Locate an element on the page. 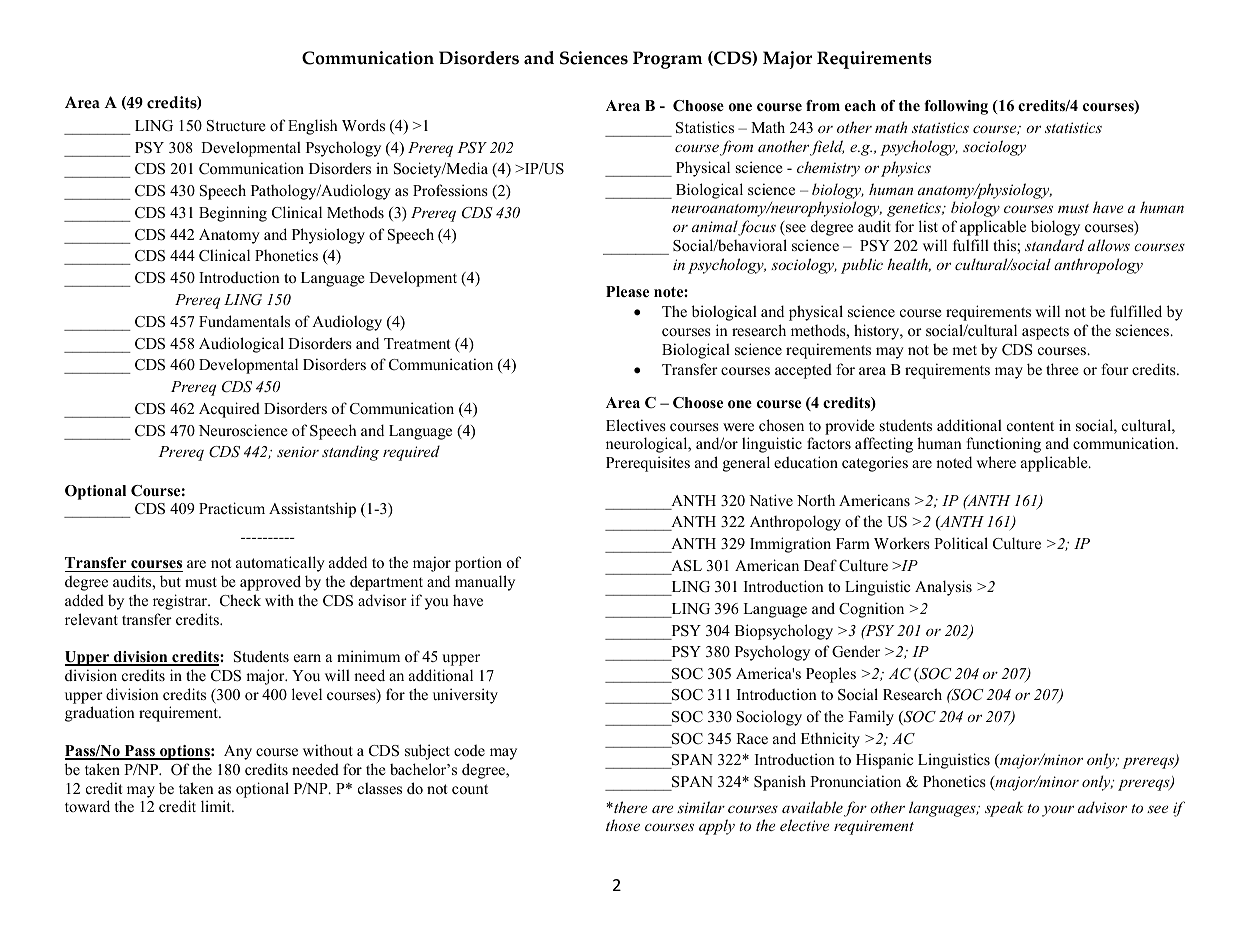 The image size is (1233, 952). following is located at coordinates (956, 107).
